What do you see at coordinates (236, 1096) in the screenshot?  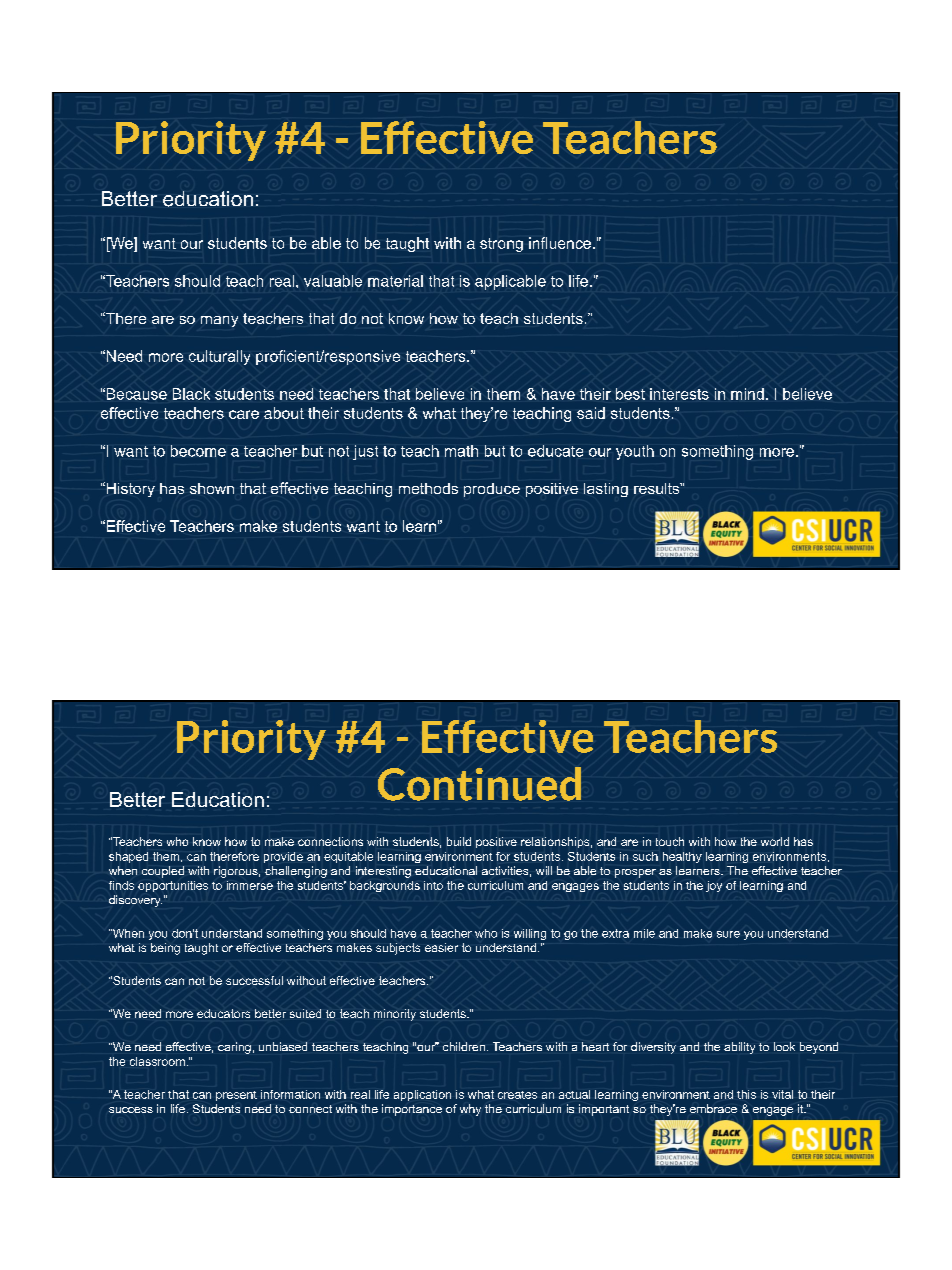 I see `present` at bounding box center [236, 1096].
